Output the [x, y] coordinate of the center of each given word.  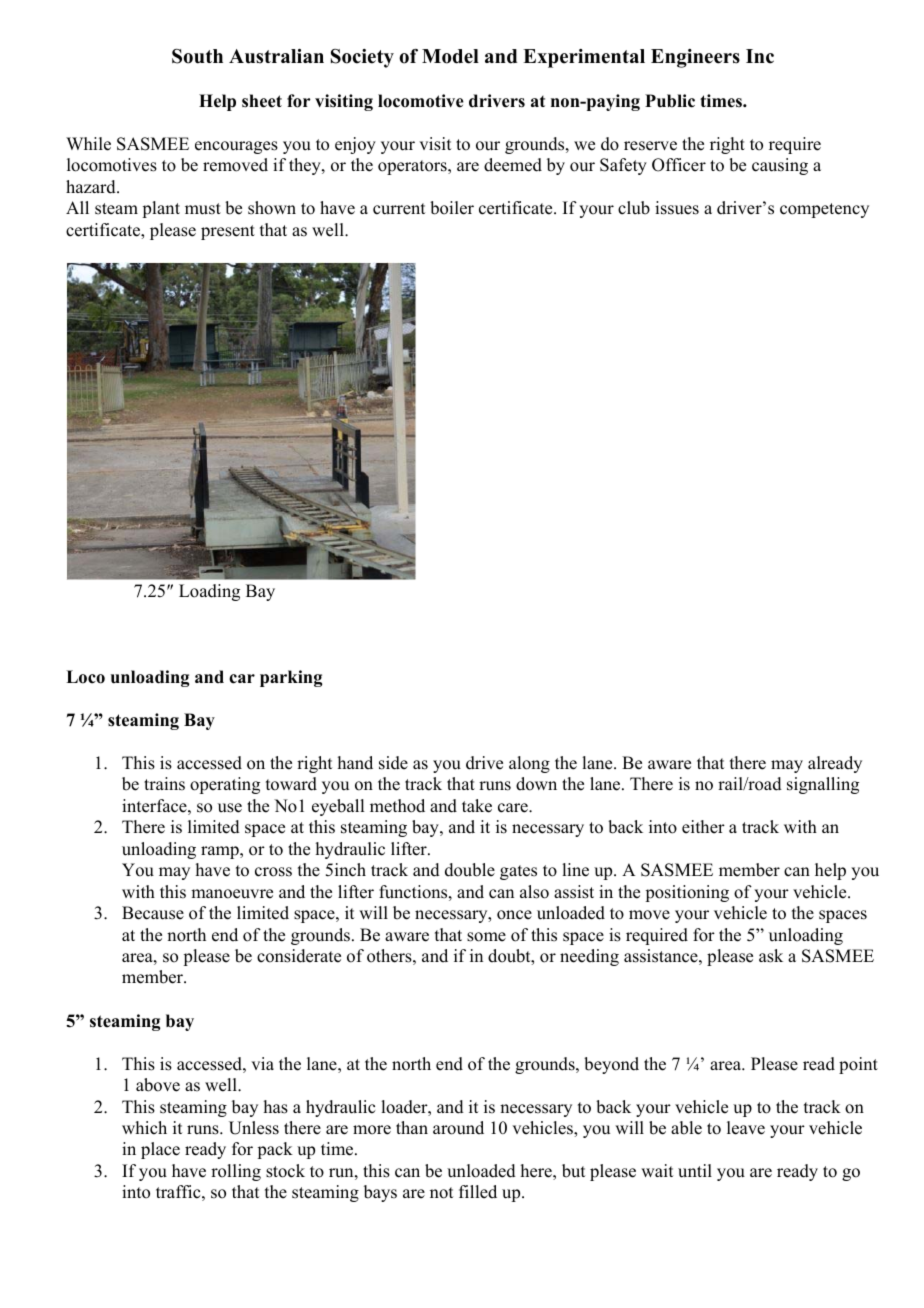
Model [450, 56]
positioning [687, 893]
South [197, 56]
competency [824, 210]
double [470, 870]
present [228, 232]
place [160, 1150]
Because [153, 913]
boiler [452, 208]
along [529, 764]
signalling [823, 785]
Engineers [695, 58]
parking [291, 678]
